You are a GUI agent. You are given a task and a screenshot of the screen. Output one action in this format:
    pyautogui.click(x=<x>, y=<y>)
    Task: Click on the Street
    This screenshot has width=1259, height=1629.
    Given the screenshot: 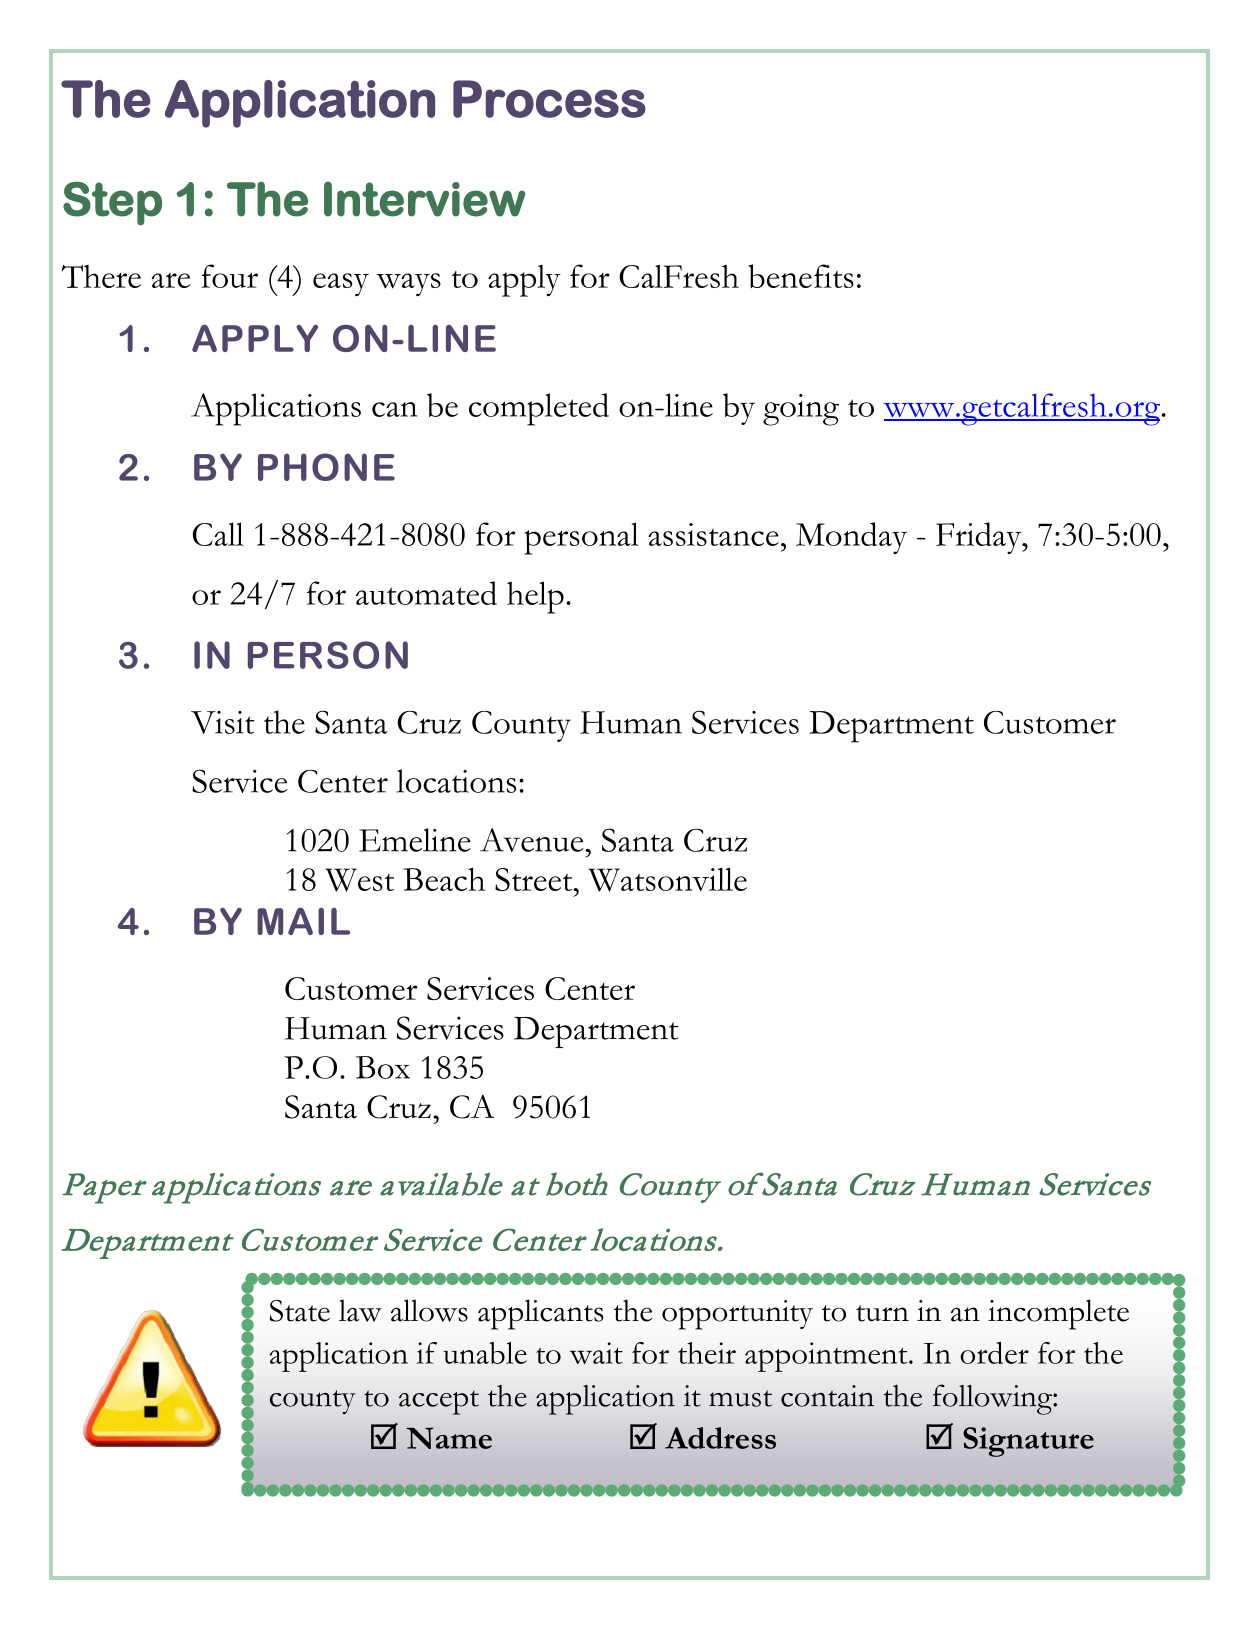 What is the action you would take?
    pyautogui.click(x=535, y=879)
